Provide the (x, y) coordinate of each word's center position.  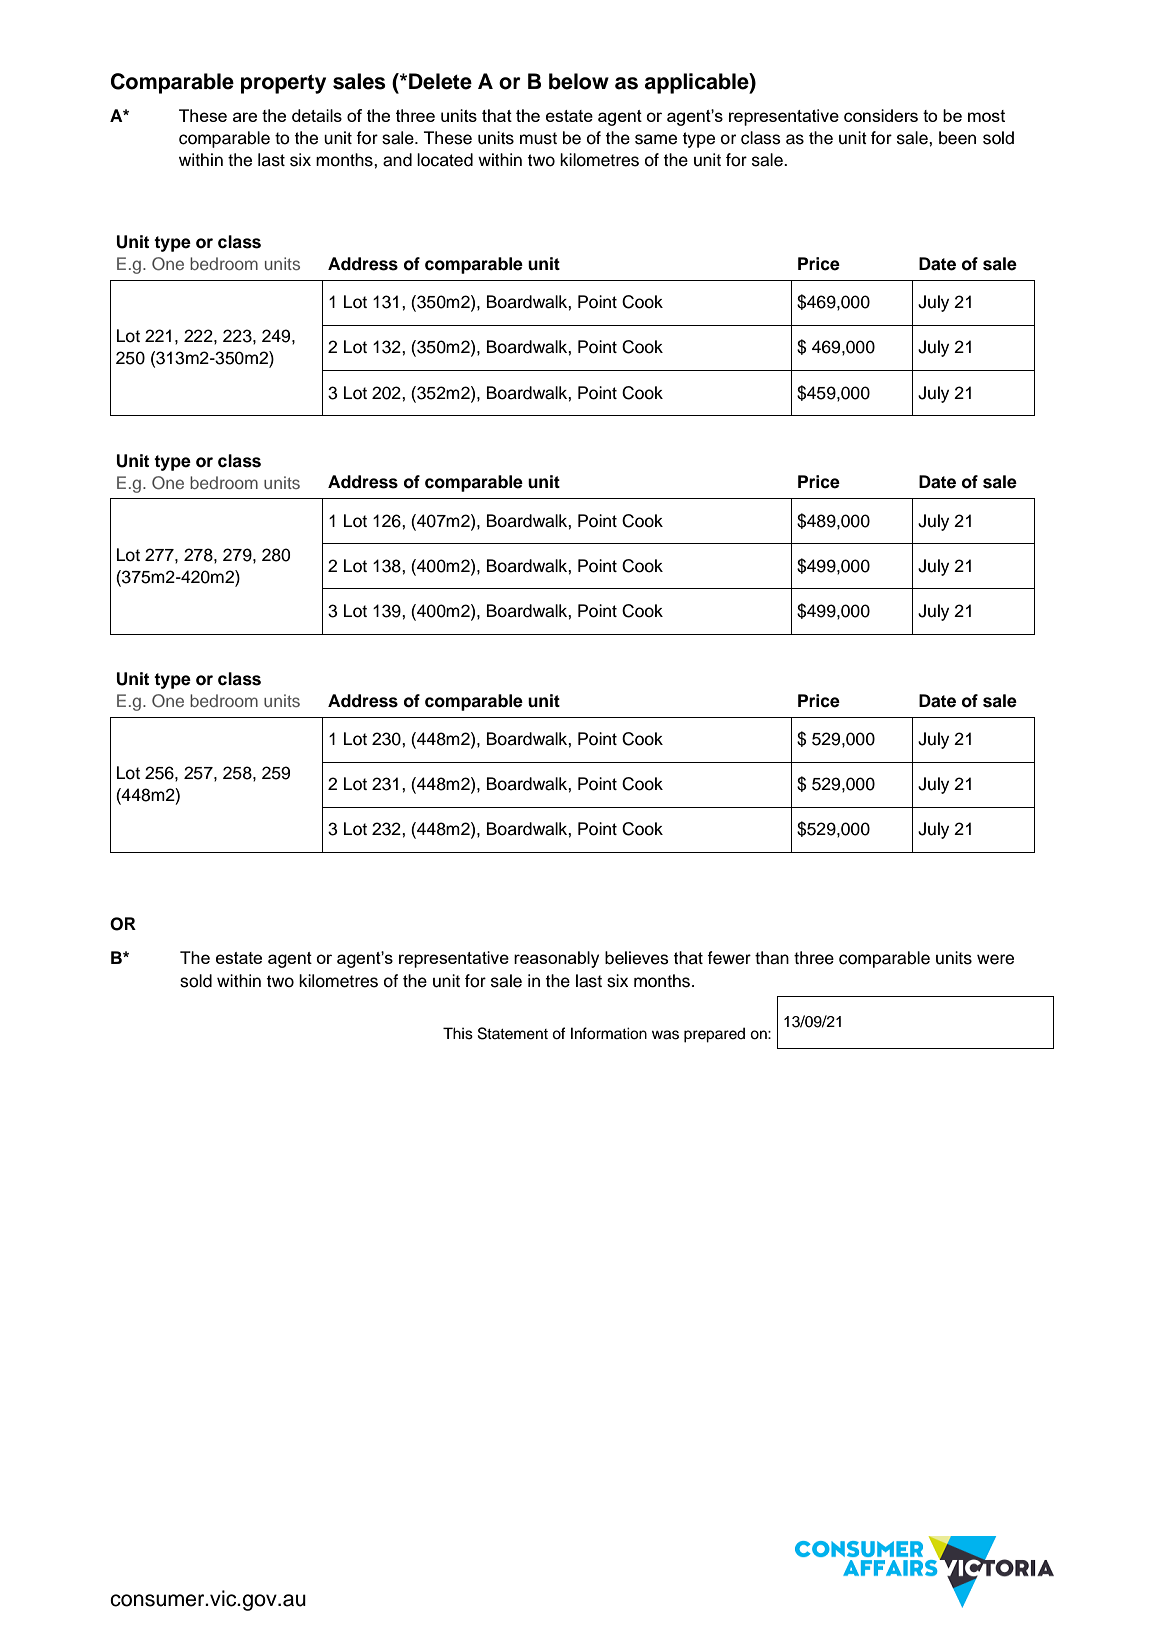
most (986, 116)
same (656, 139)
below (579, 81)
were (995, 959)
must (538, 138)
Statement (513, 1033)
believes (637, 958)
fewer (729, 958)
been (957, 138)
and (397, 160)
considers (881, 115)
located (445, 160)
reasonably (556, 959)
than (772, 958)
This (458, 1033)
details (317, 115)
